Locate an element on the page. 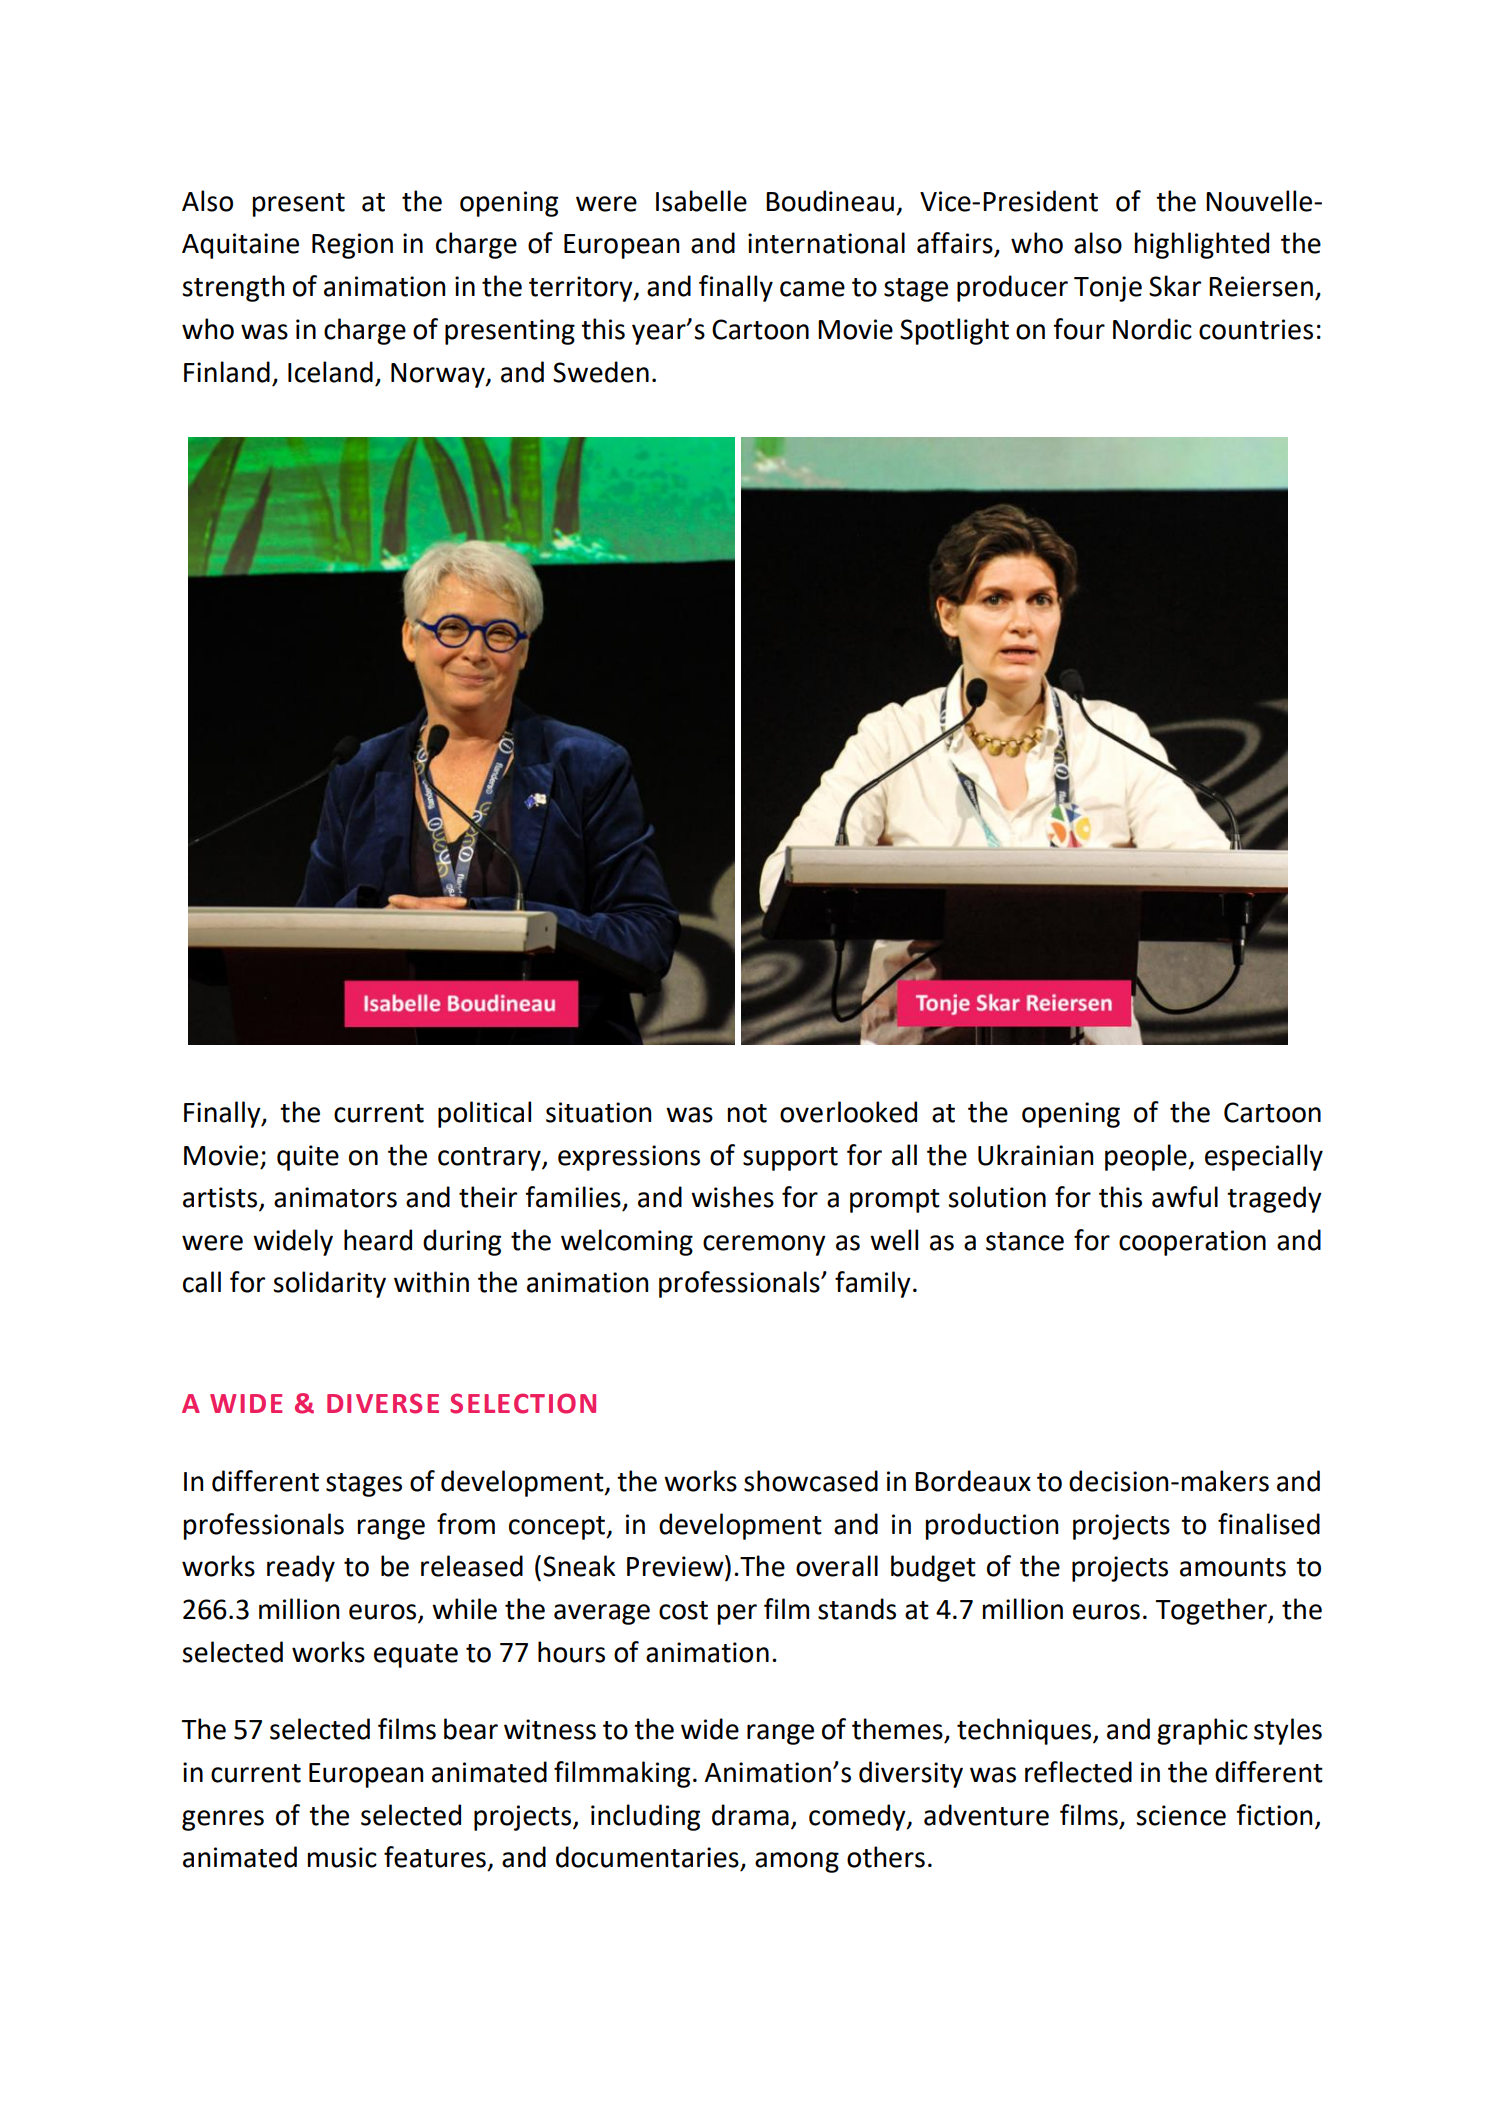 Image resolution: width=1504 pixels, height=2128 pixels. Sweden is located at coordinates (601, 372).
